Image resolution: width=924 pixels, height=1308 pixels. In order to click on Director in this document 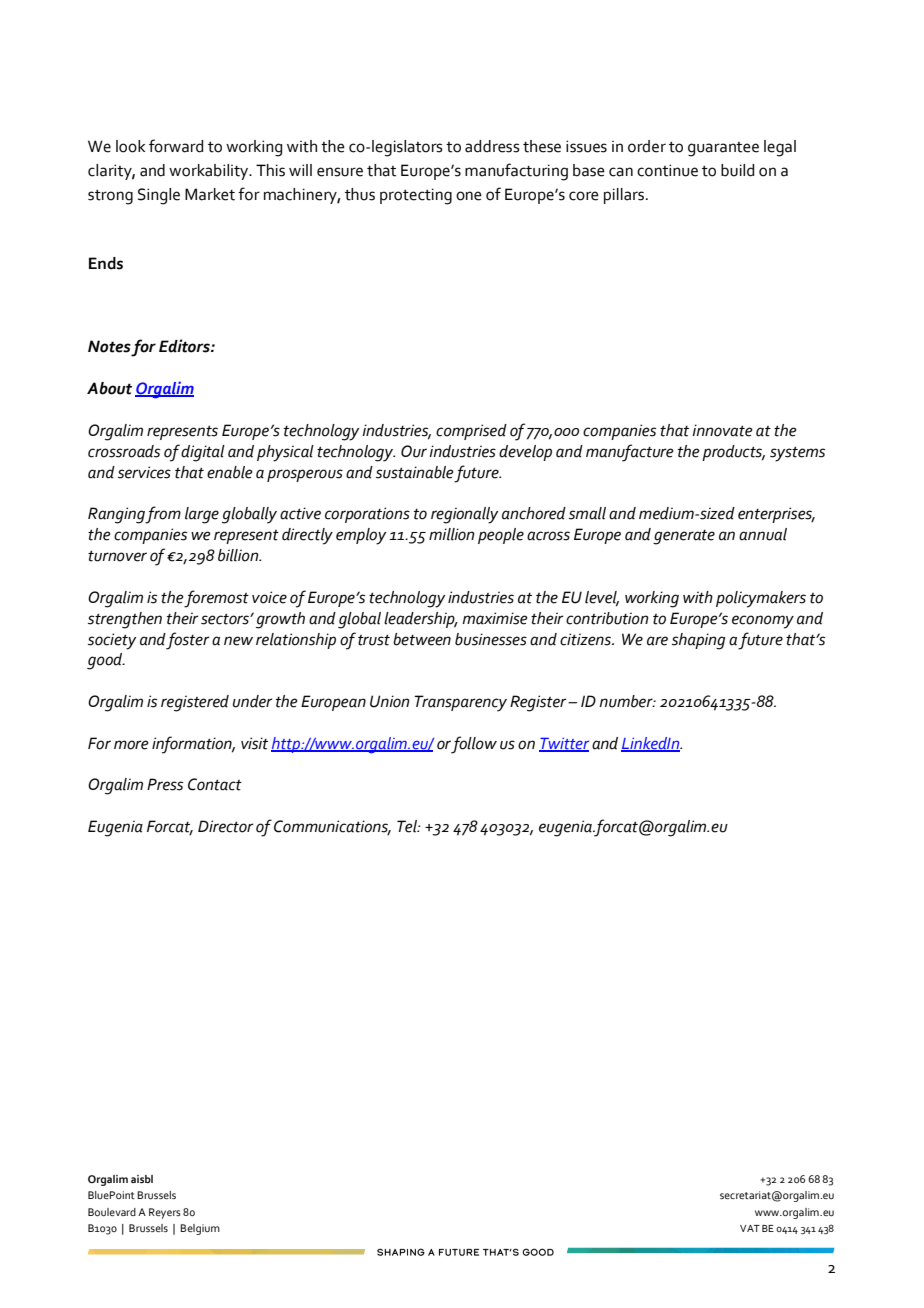, I will do `click(225, 826)`.
